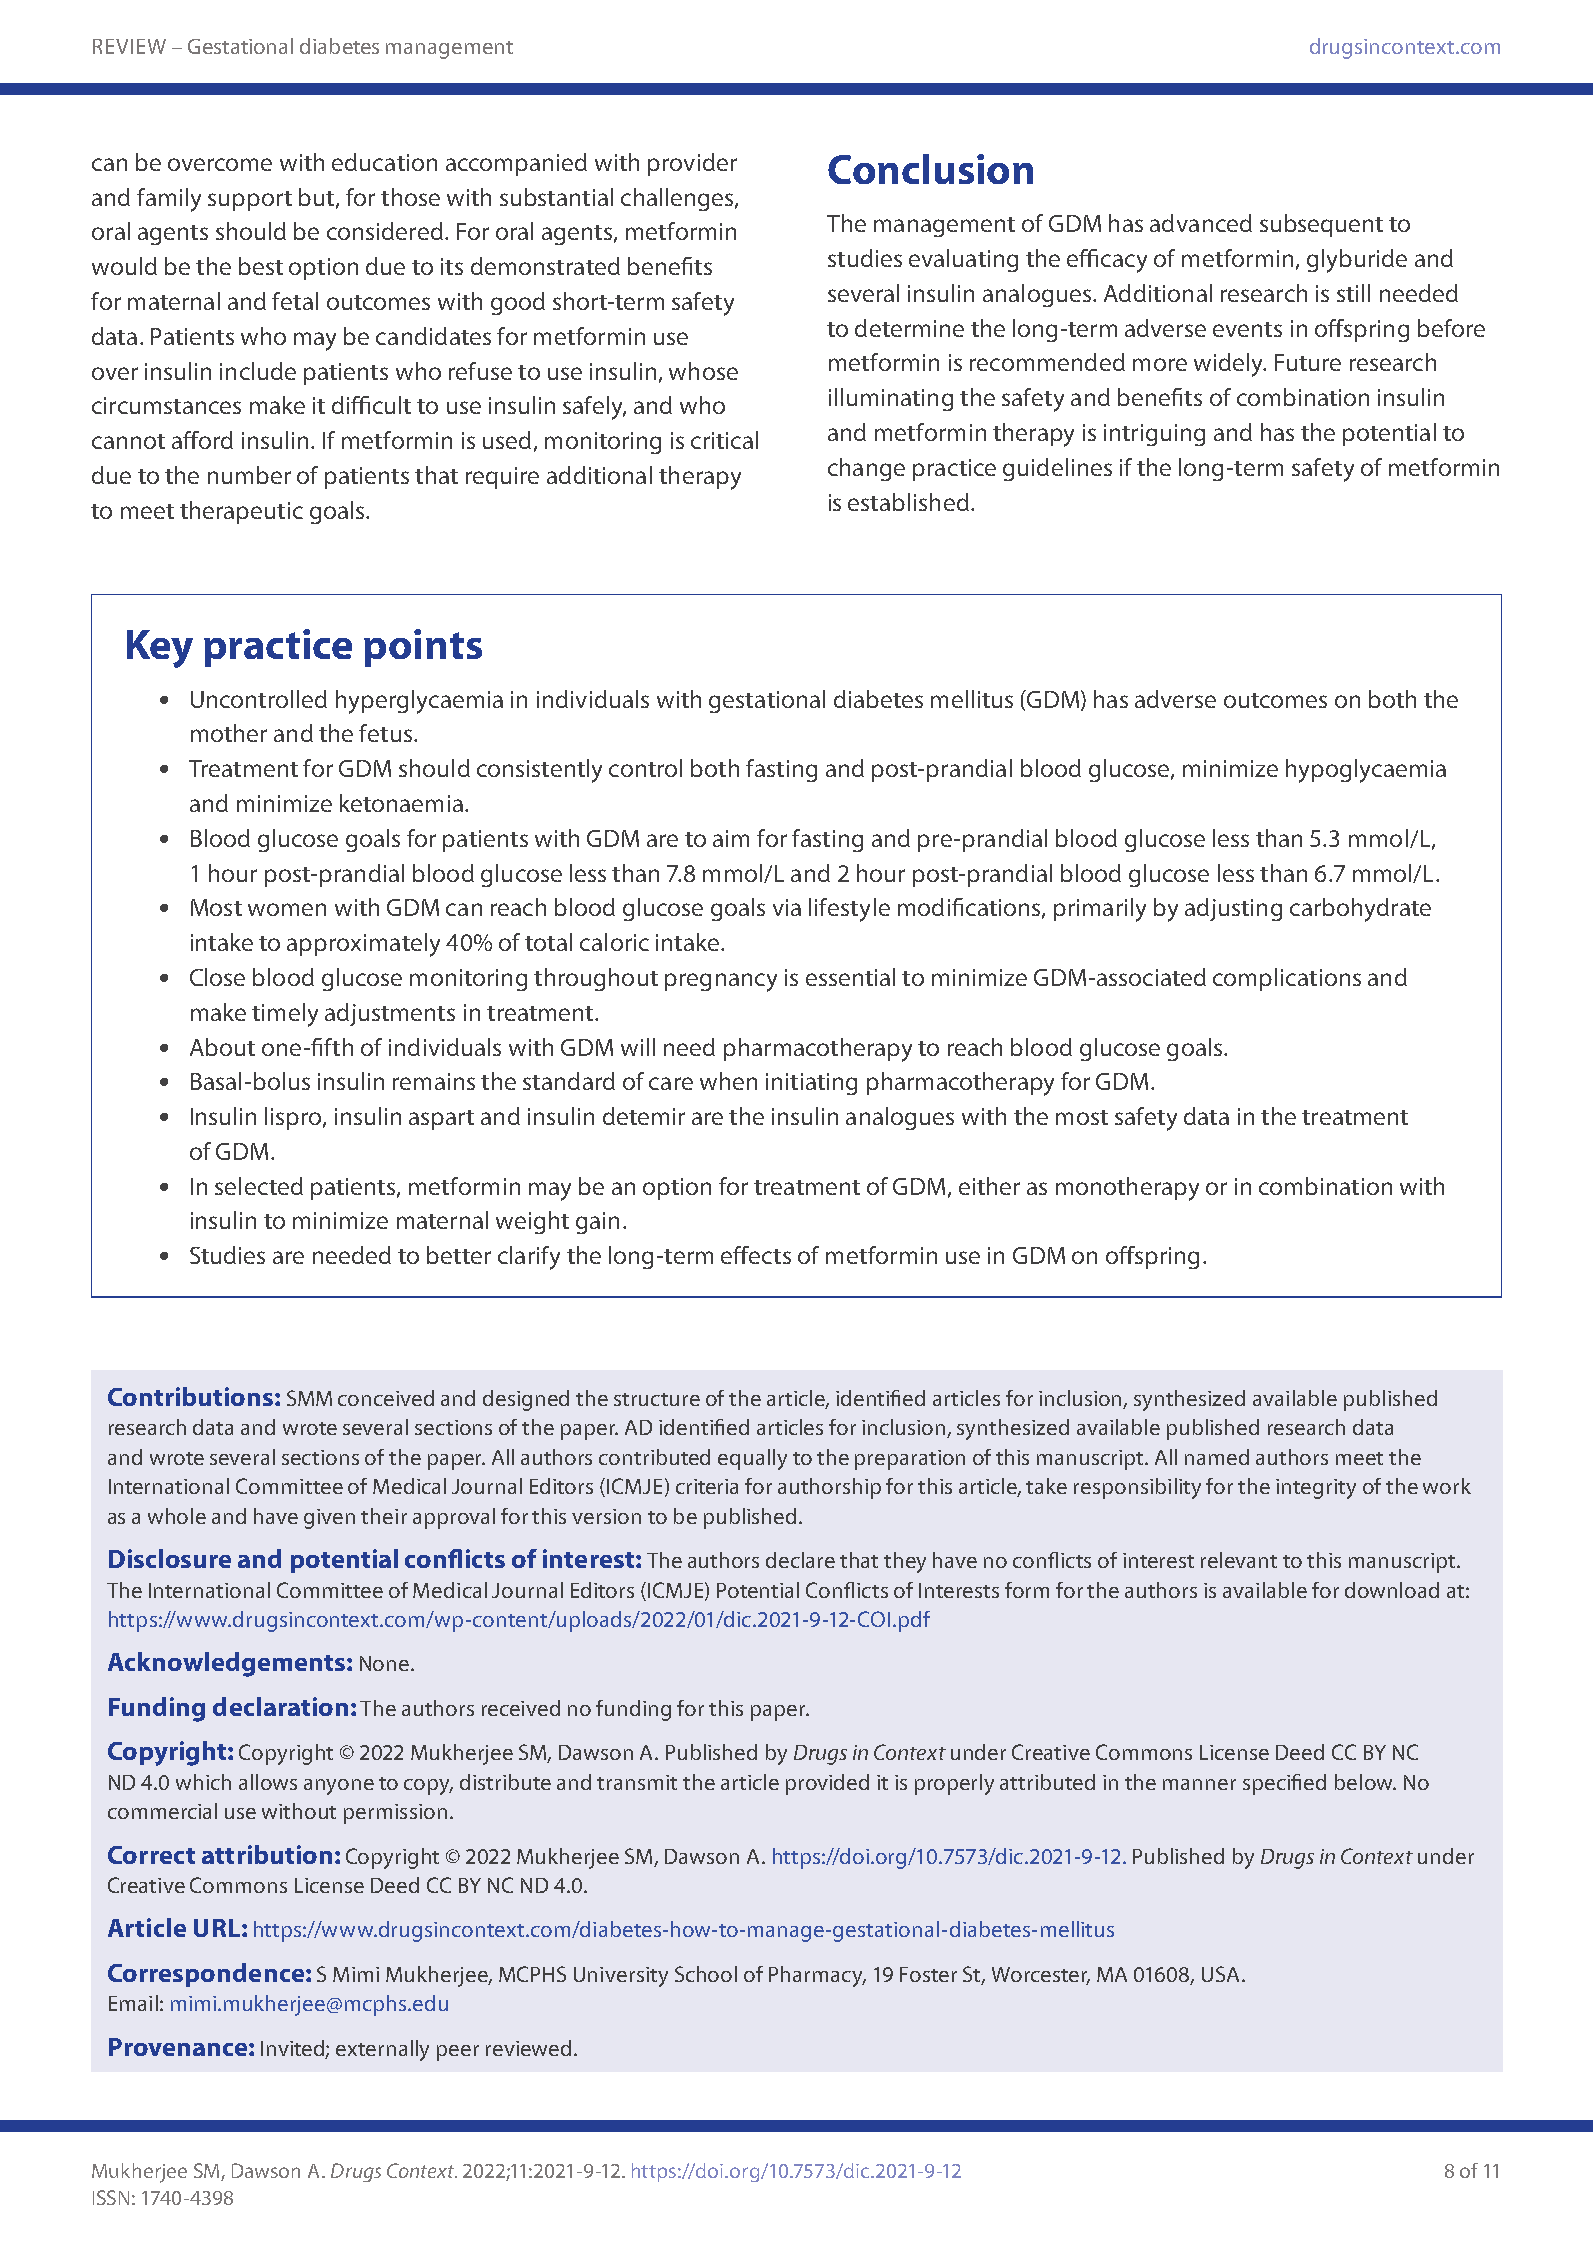 This image has width=1593, height=2253. What do you see at coordinates (678, 199) in the image?
I see `challenges` at bounding box center [678, 199].
